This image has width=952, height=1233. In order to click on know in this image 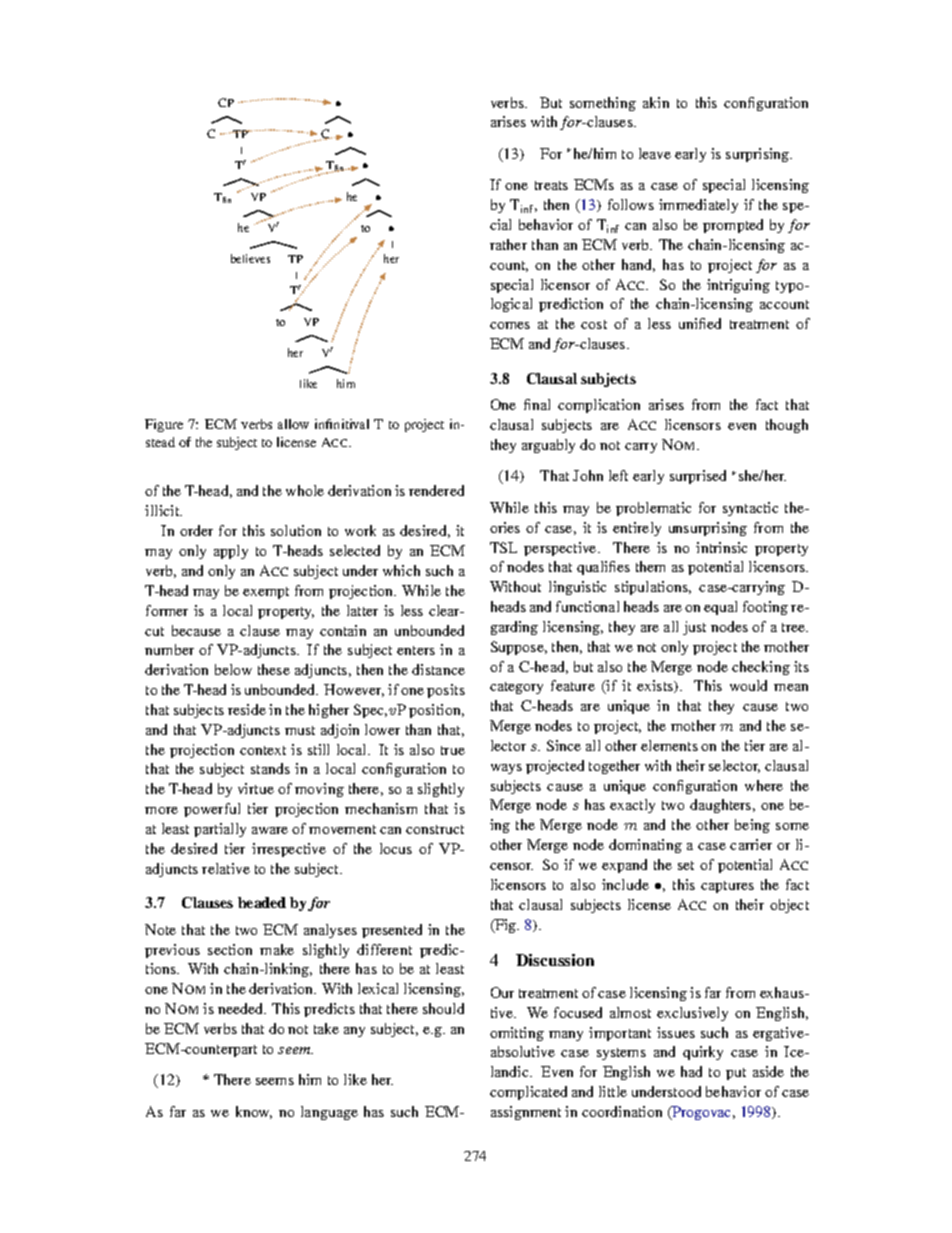, I will do `click(254, 1112)`.
